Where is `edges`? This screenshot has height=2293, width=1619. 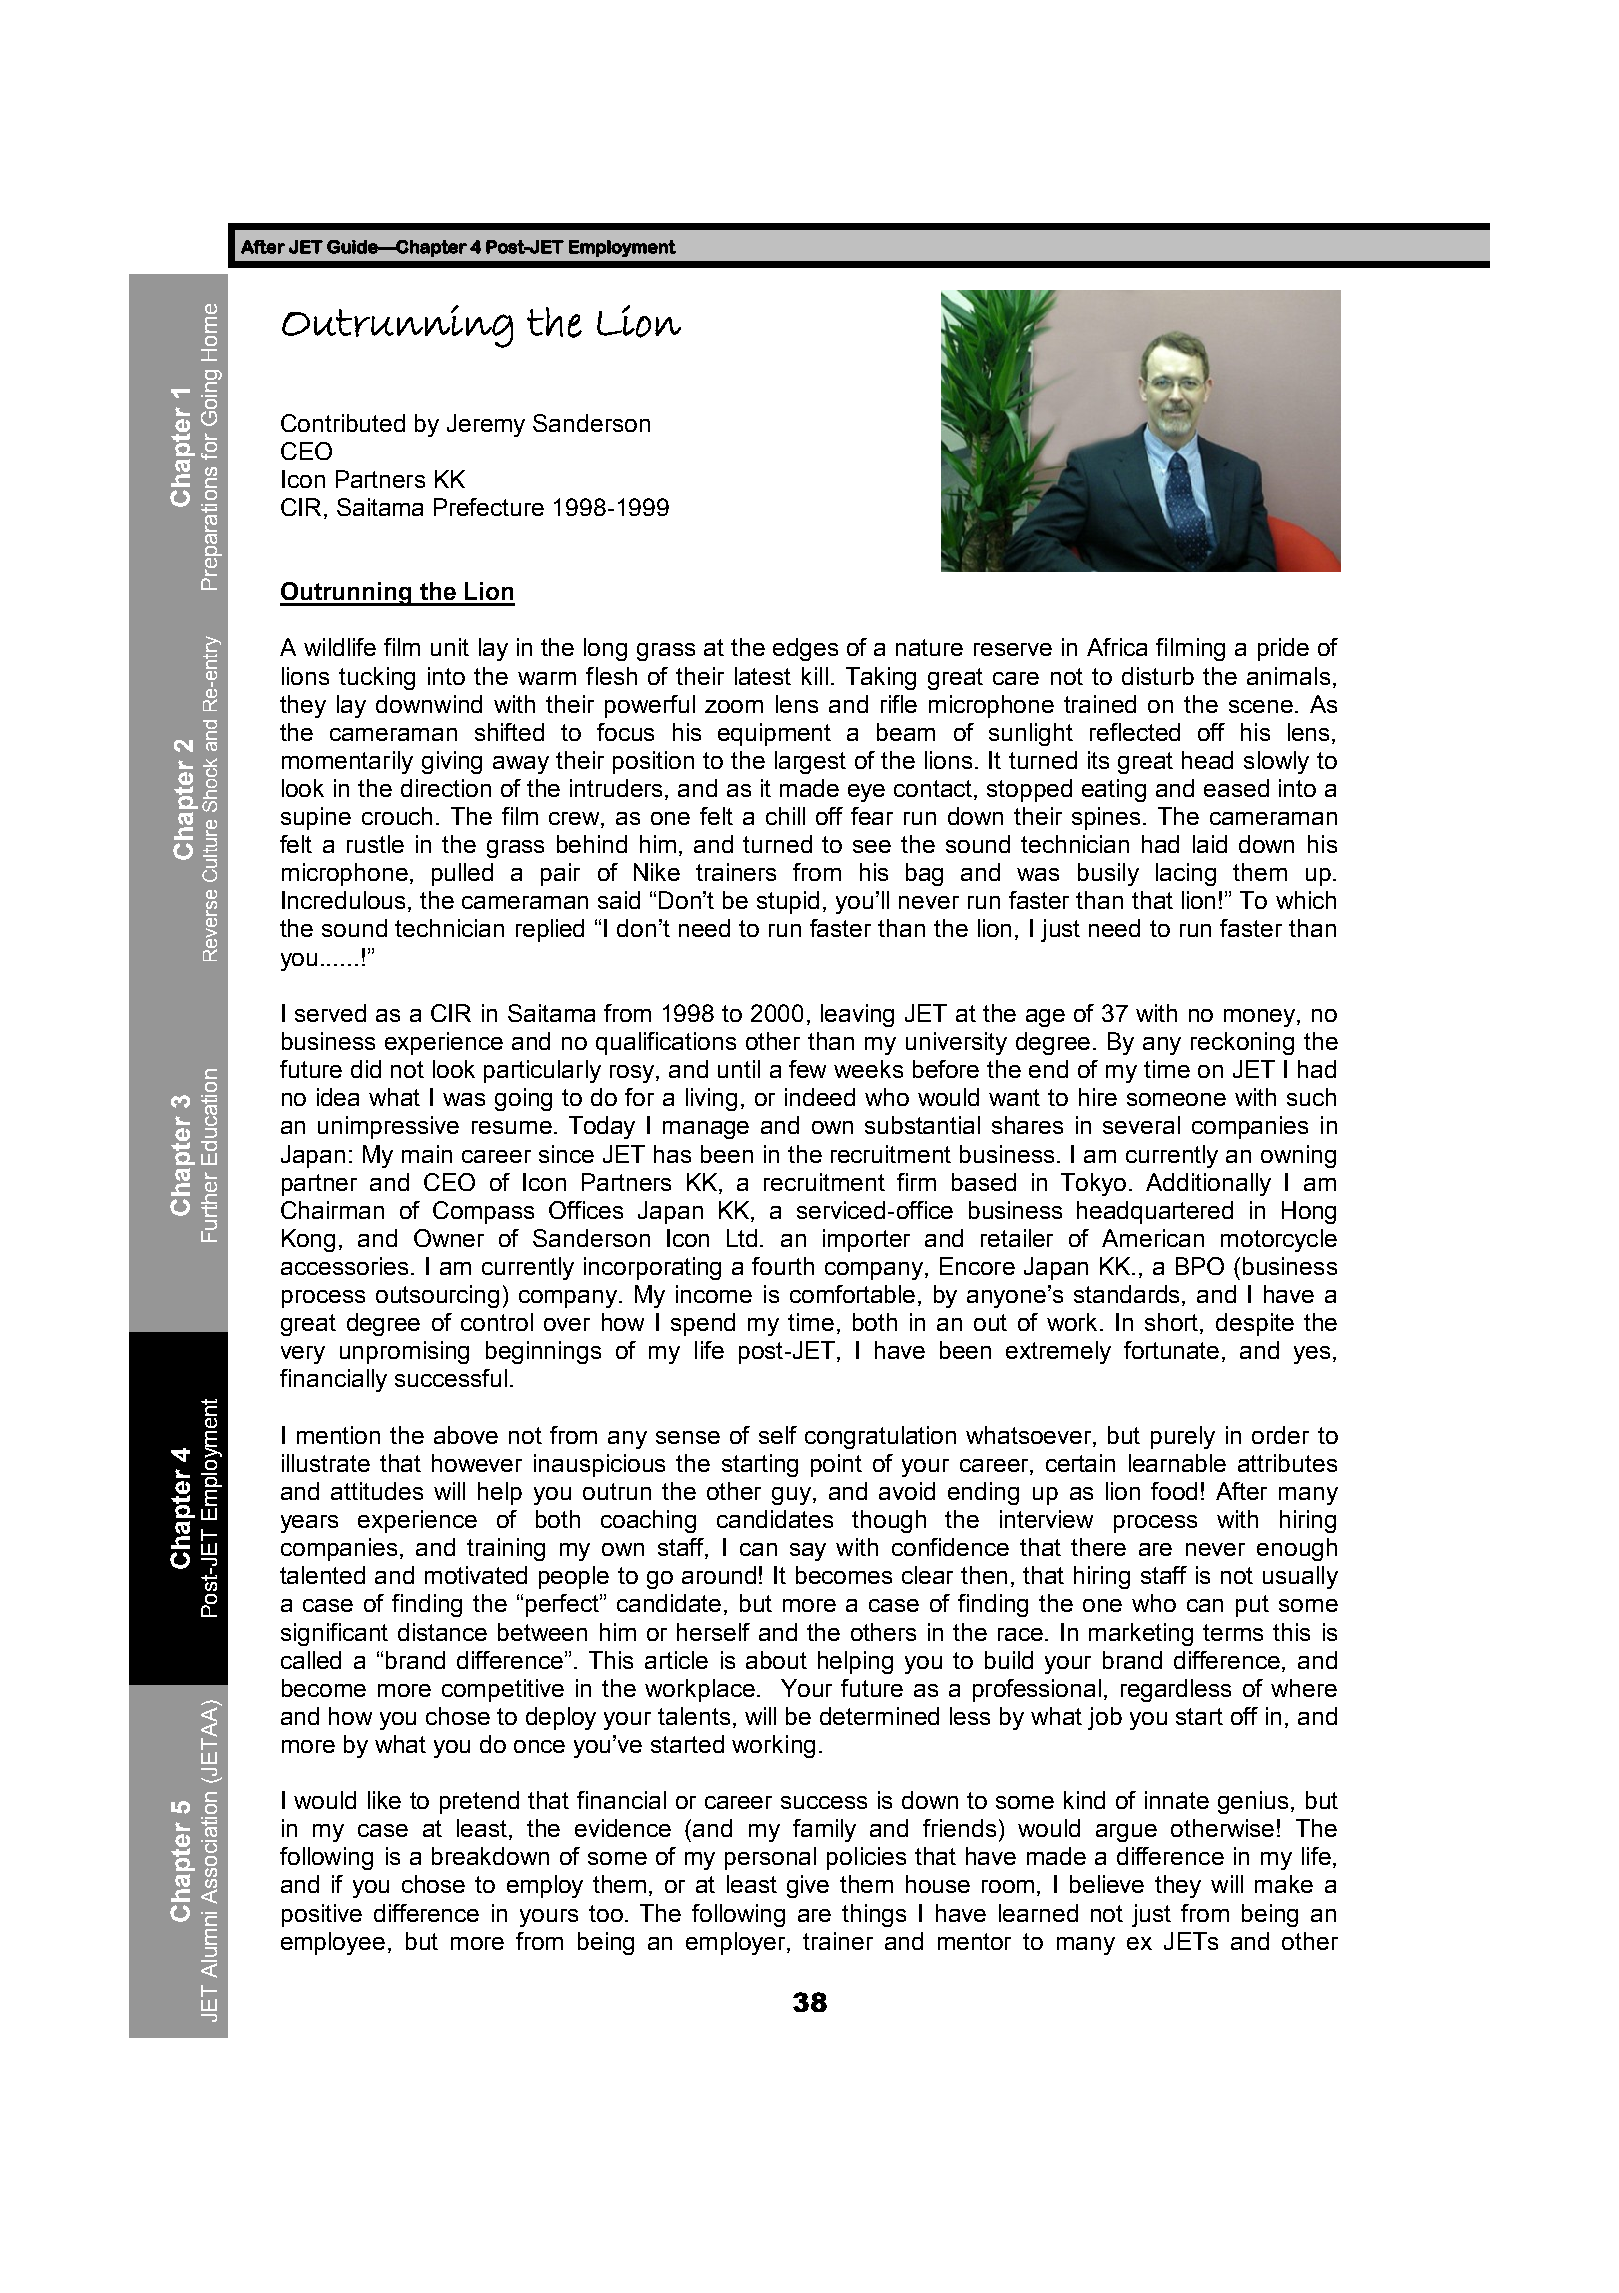
edges is located at coordinates (805, 649).
